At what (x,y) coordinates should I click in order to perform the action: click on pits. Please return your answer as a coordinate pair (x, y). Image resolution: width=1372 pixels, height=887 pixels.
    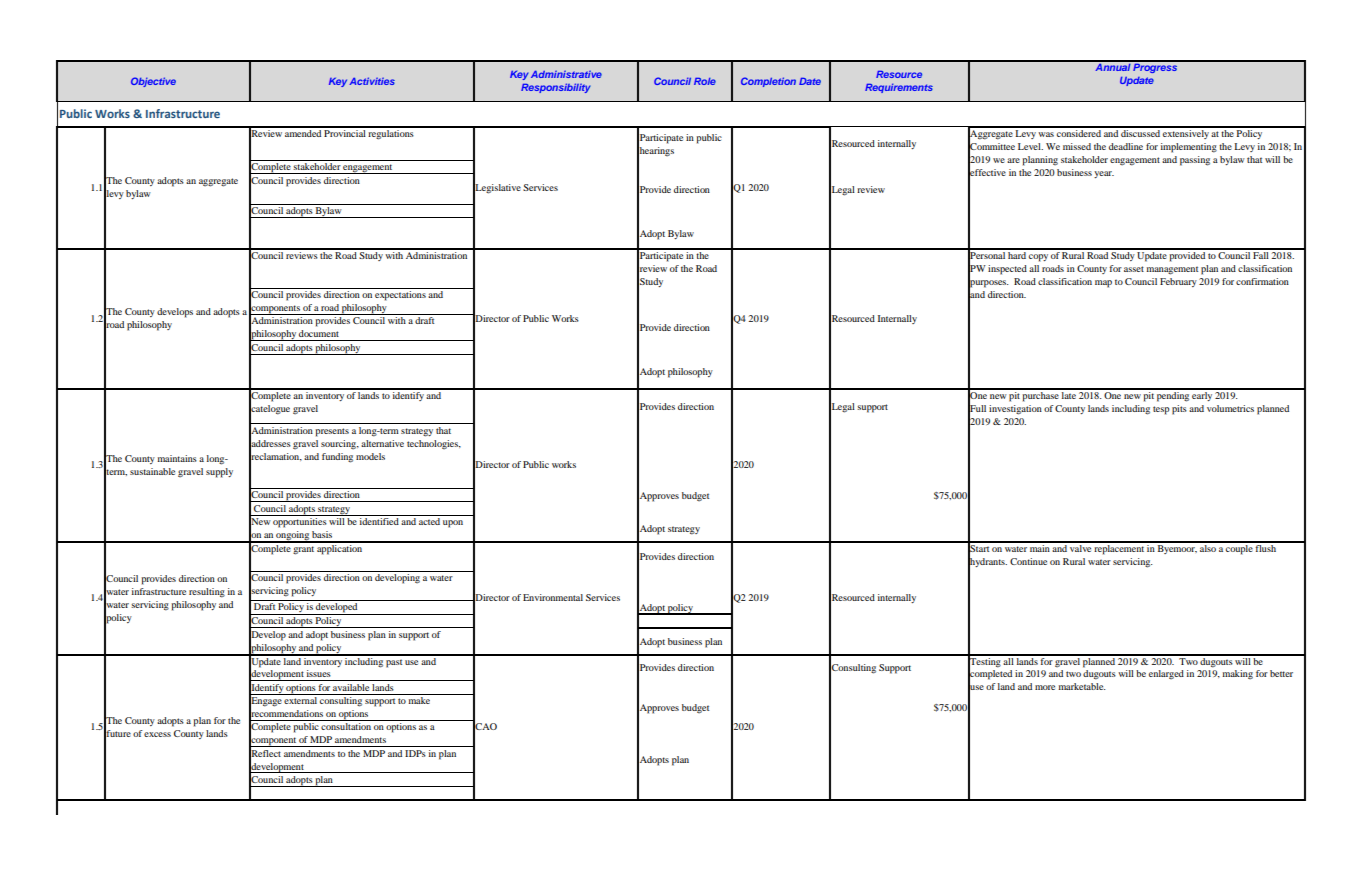
    Looking at the image, I should click on (1179, 410).
